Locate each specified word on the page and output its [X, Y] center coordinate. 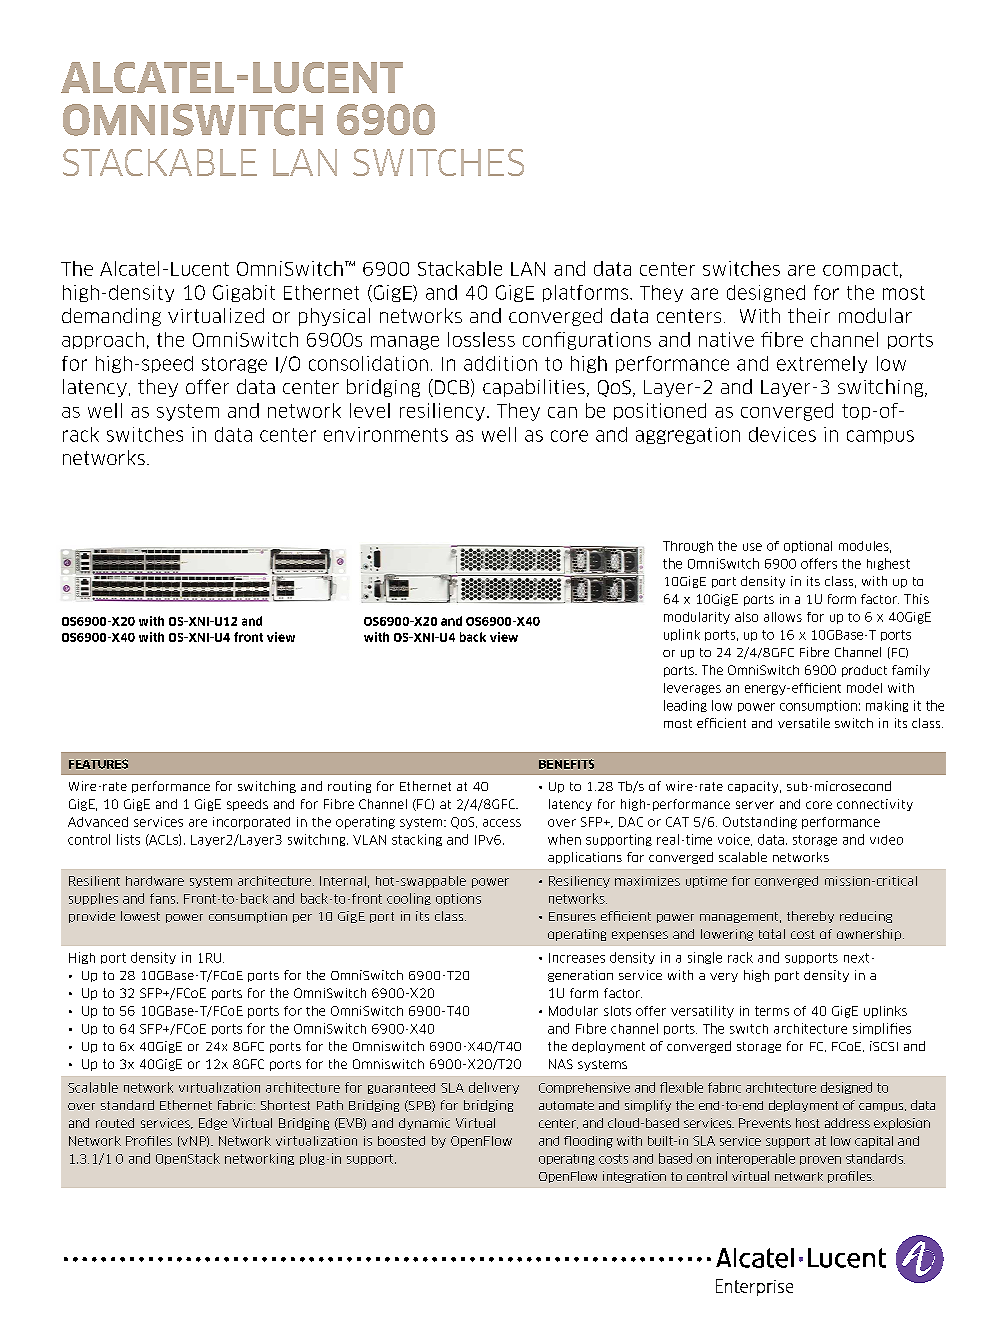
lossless [481, 339]
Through [688, 547]
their [809, 315]
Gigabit [244, 293]
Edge [213, 1124]
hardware [155, 881]
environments [386, 434]
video [886, 840]
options [458, 899]
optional [808, 547]
